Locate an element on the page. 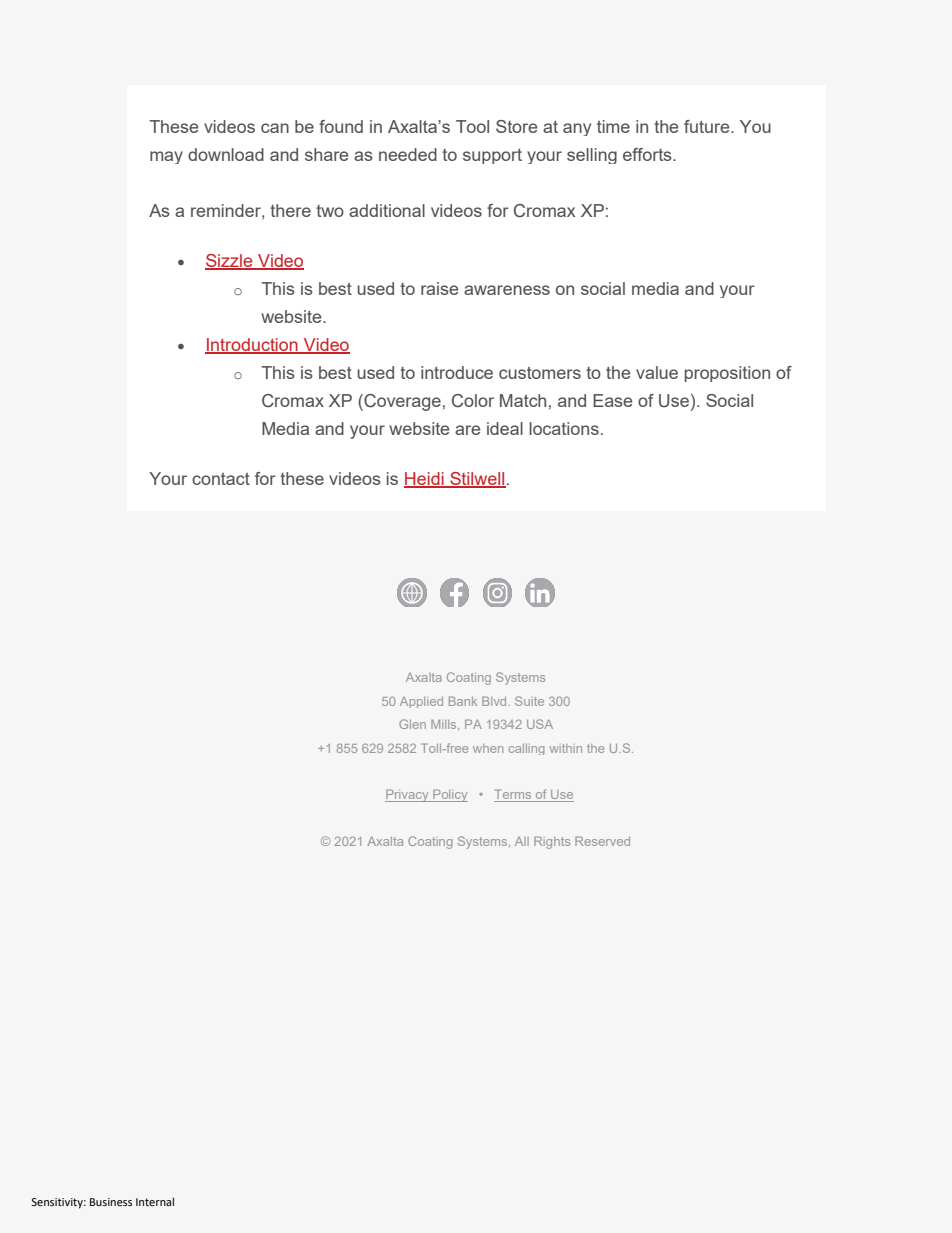 This page has height=1233, width=952. within is located at coordinates (566, 748).
